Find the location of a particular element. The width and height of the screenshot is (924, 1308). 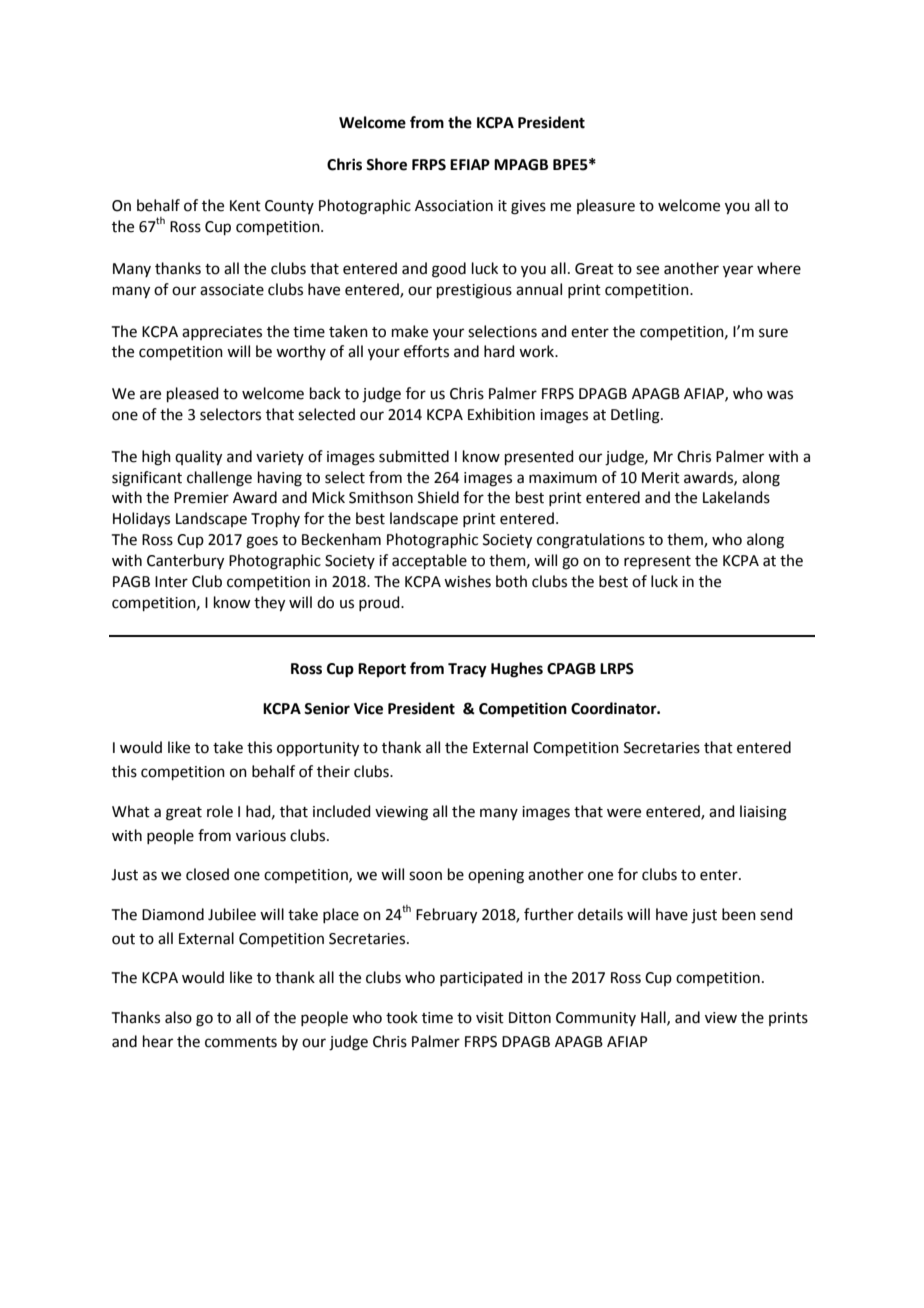

was is located at coordinates (780, 395).
